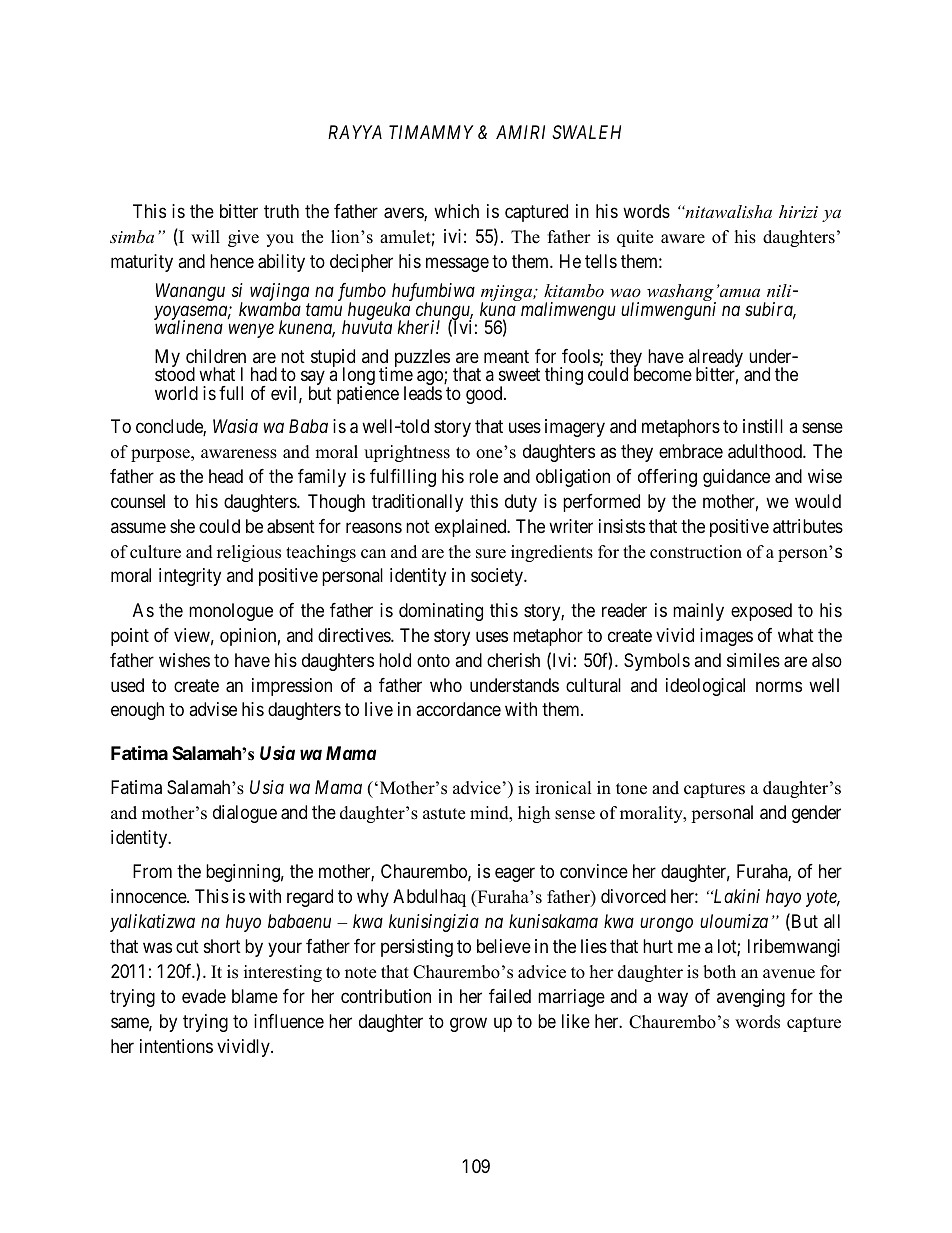  Describe the element at coordinates (635, 238) in the screenshot. I see `quite` at that location.
